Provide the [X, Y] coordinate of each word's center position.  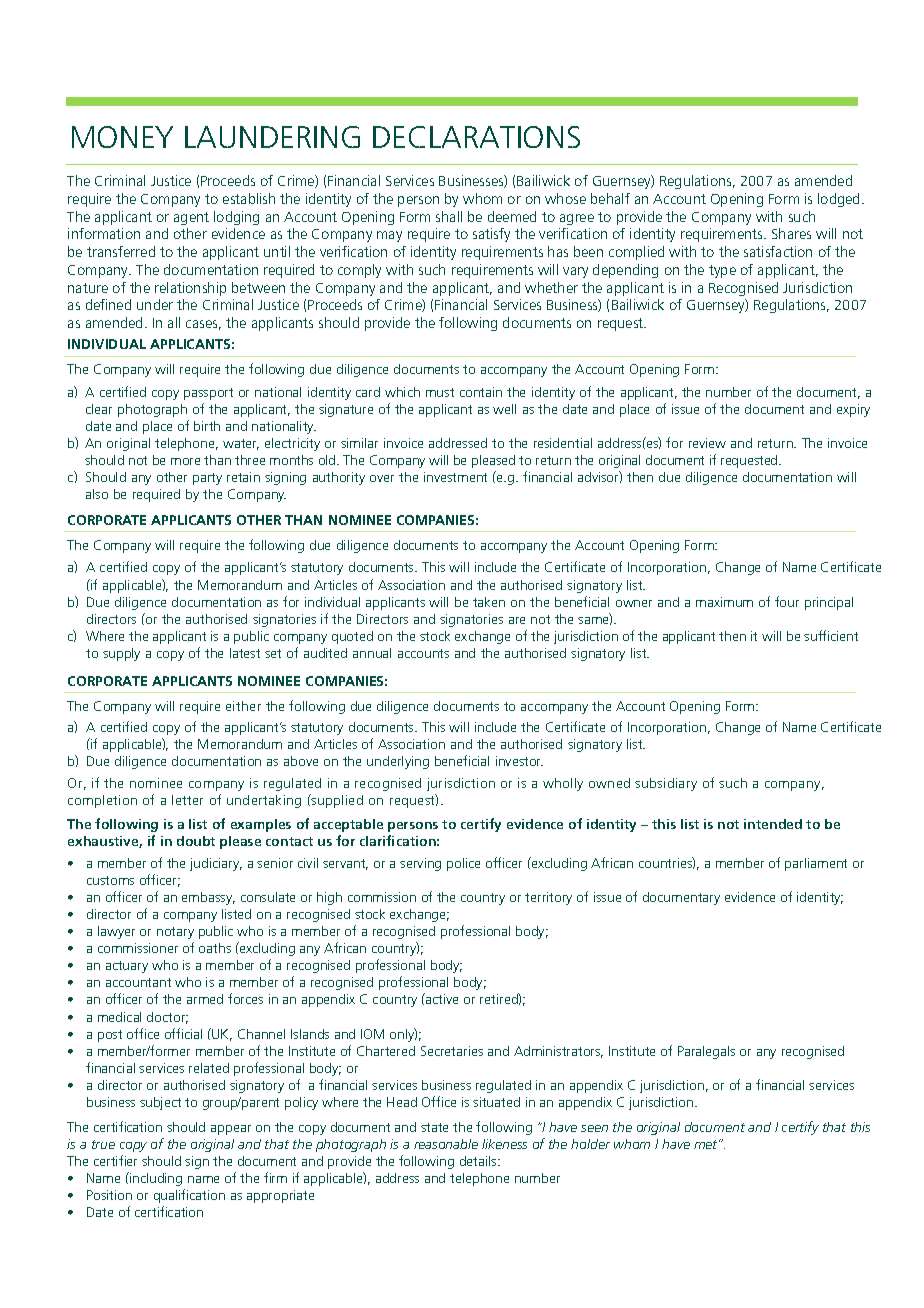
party [207, 479]
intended [773, 824]
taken [489, 602]
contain [481, 392]
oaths [215, 948]
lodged [838, 200]
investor [519, 761]
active [441, 998]
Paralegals [706, 1052]
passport [208, 394]
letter [187, 800]
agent [191, 218]
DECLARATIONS [476, 137]
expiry [853, 410]
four [787, 601]
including [155, 1179]
